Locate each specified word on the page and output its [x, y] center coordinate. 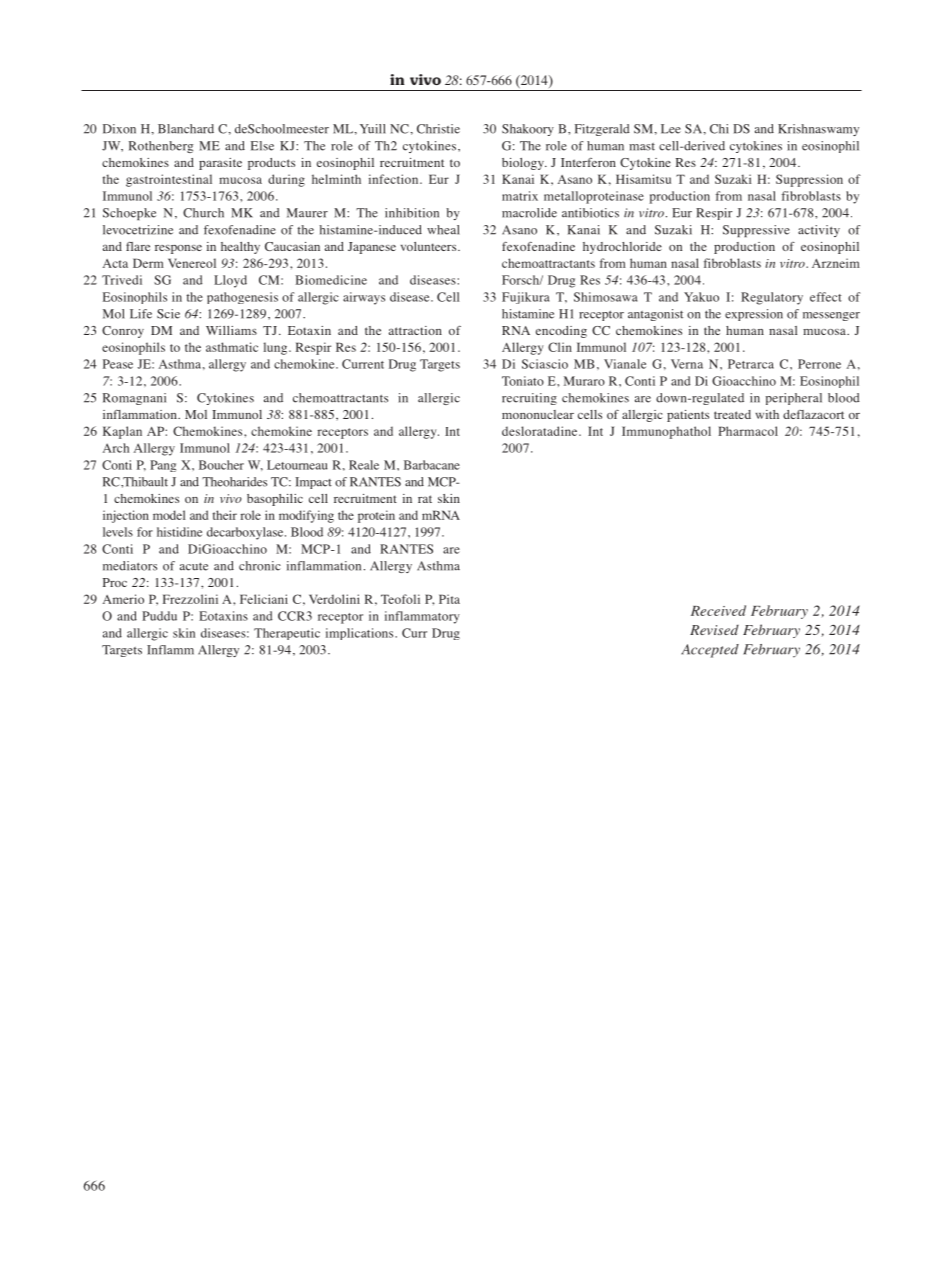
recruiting [529, 399]
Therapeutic [287, 634]
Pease [118, 364]
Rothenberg [161, 147]
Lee [671, 129]
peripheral [794, 399]
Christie [438, 129]
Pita [449, 599]
